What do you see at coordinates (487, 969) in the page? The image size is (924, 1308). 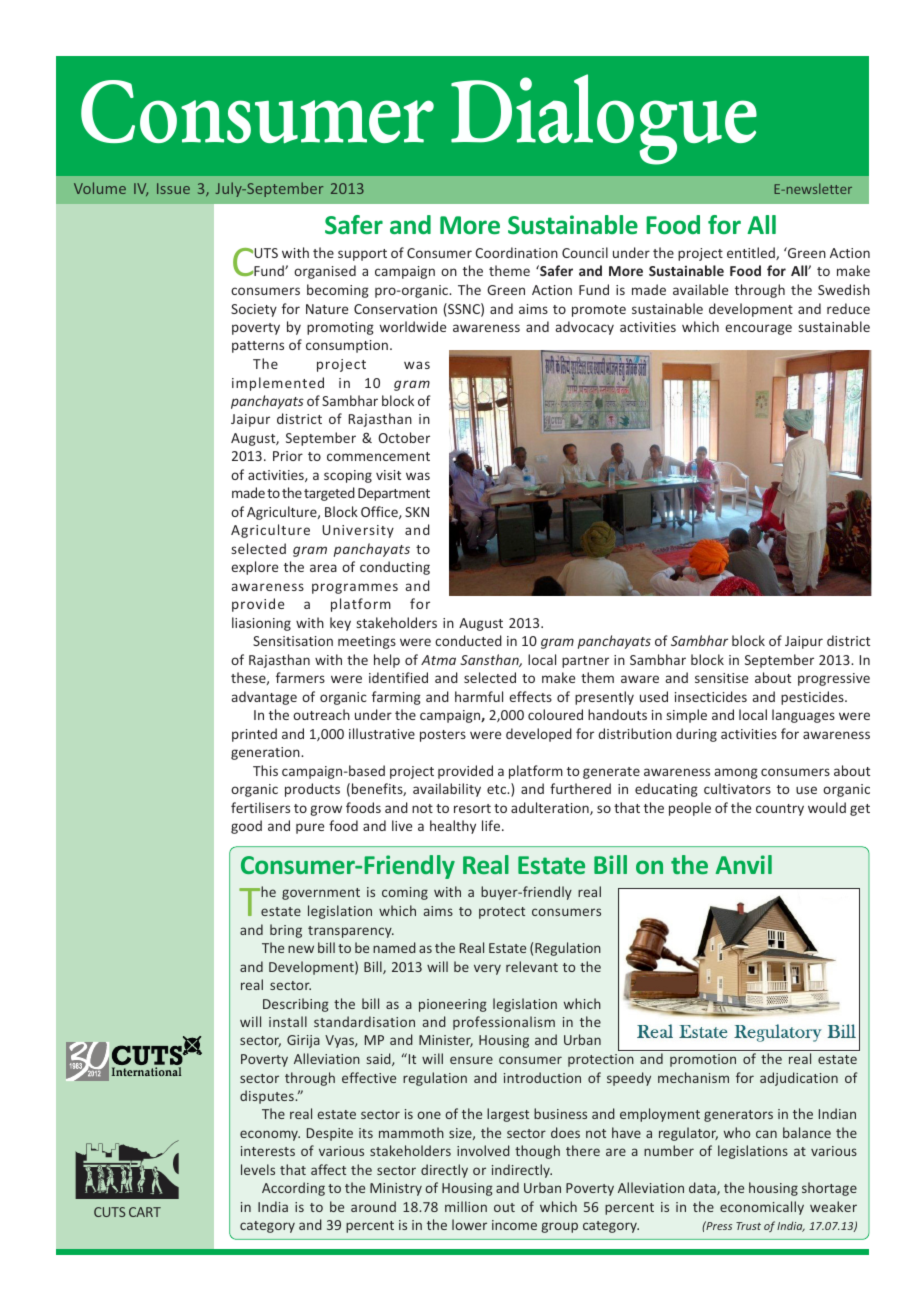 I see `very` at bounding box center [487, 969].
